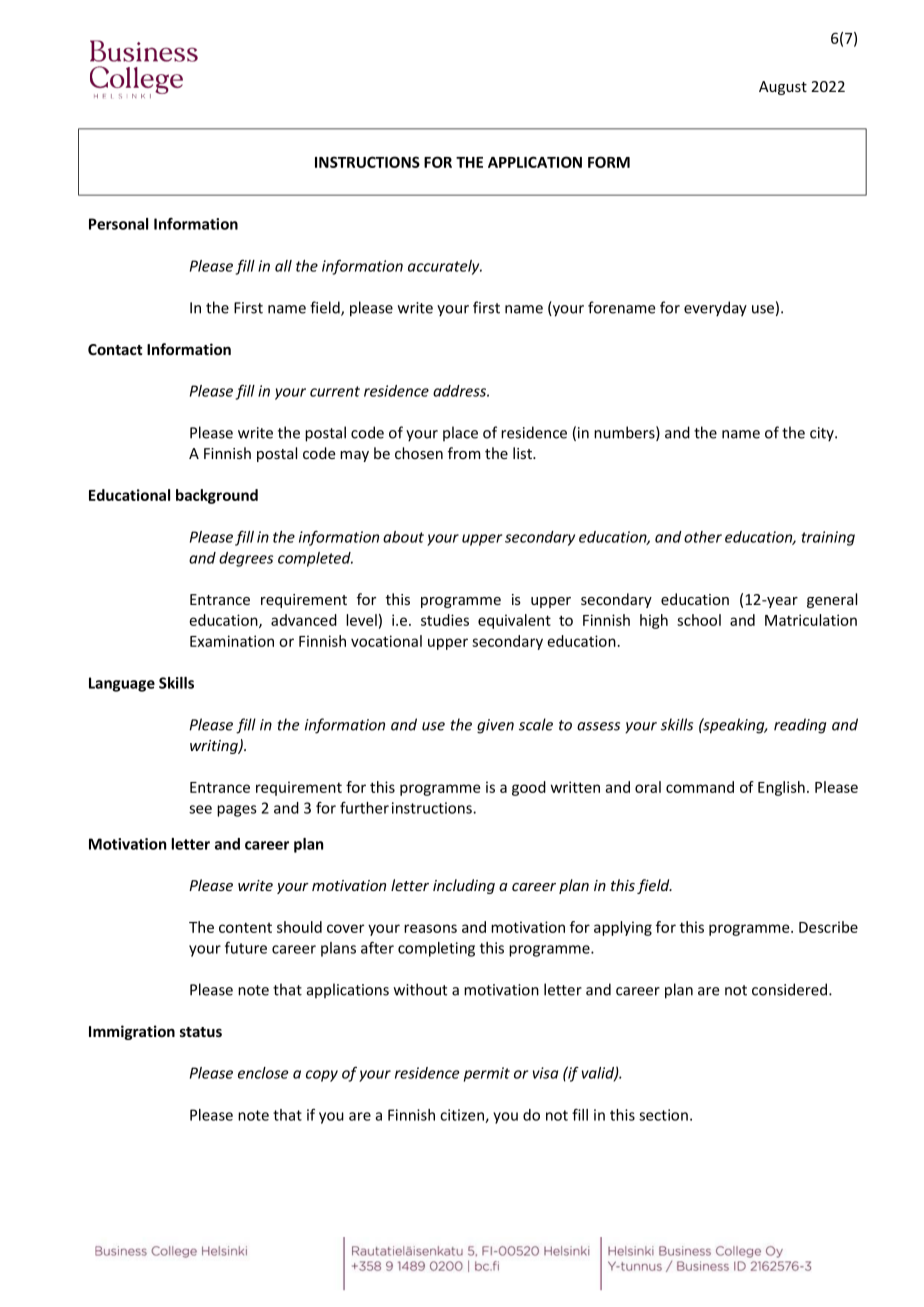 This screenshot has width=924, height=1307. I want to click on enclose, so click(263, 1073).
